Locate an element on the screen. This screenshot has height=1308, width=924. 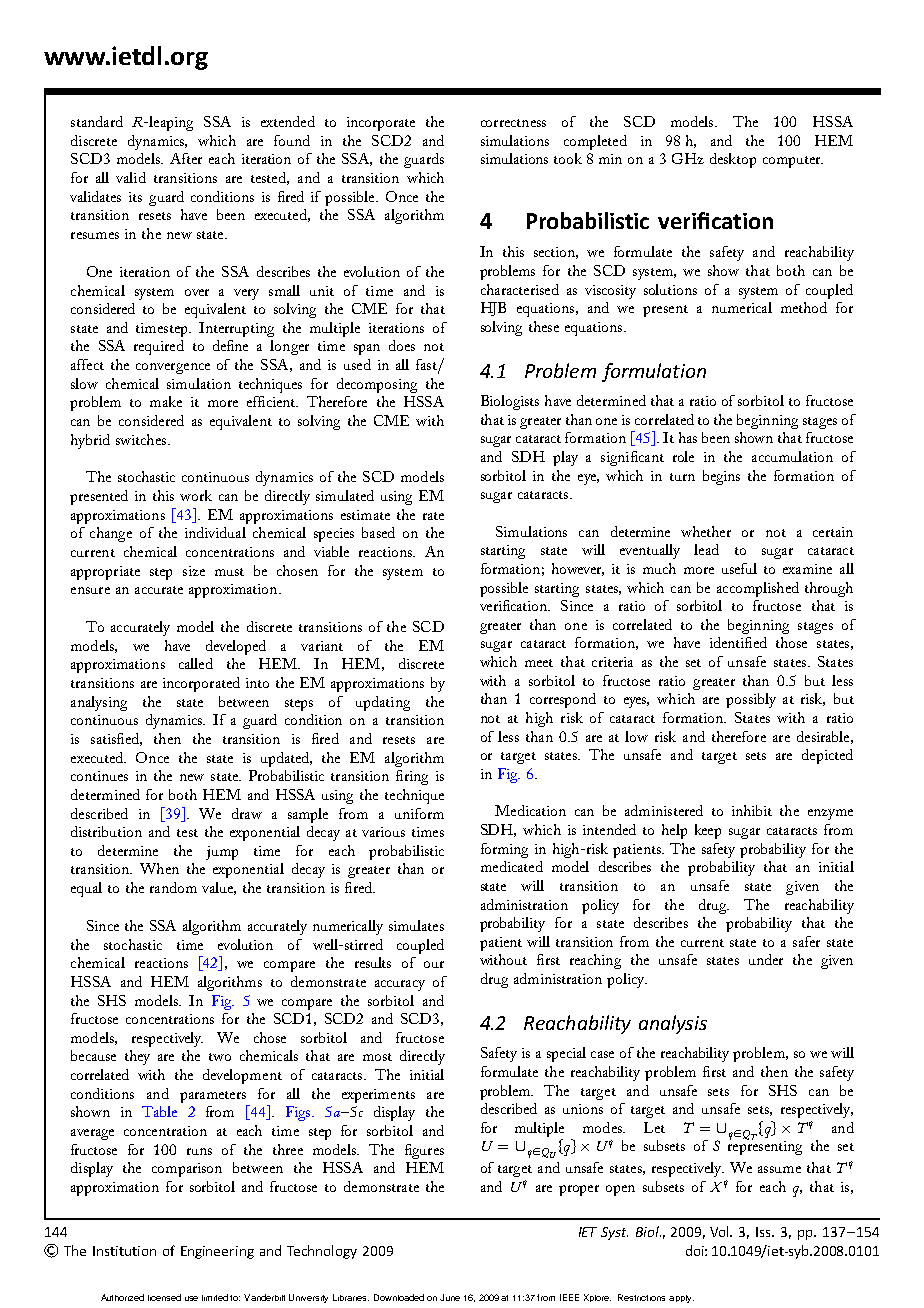
After is located at coordinates (186, 158).
